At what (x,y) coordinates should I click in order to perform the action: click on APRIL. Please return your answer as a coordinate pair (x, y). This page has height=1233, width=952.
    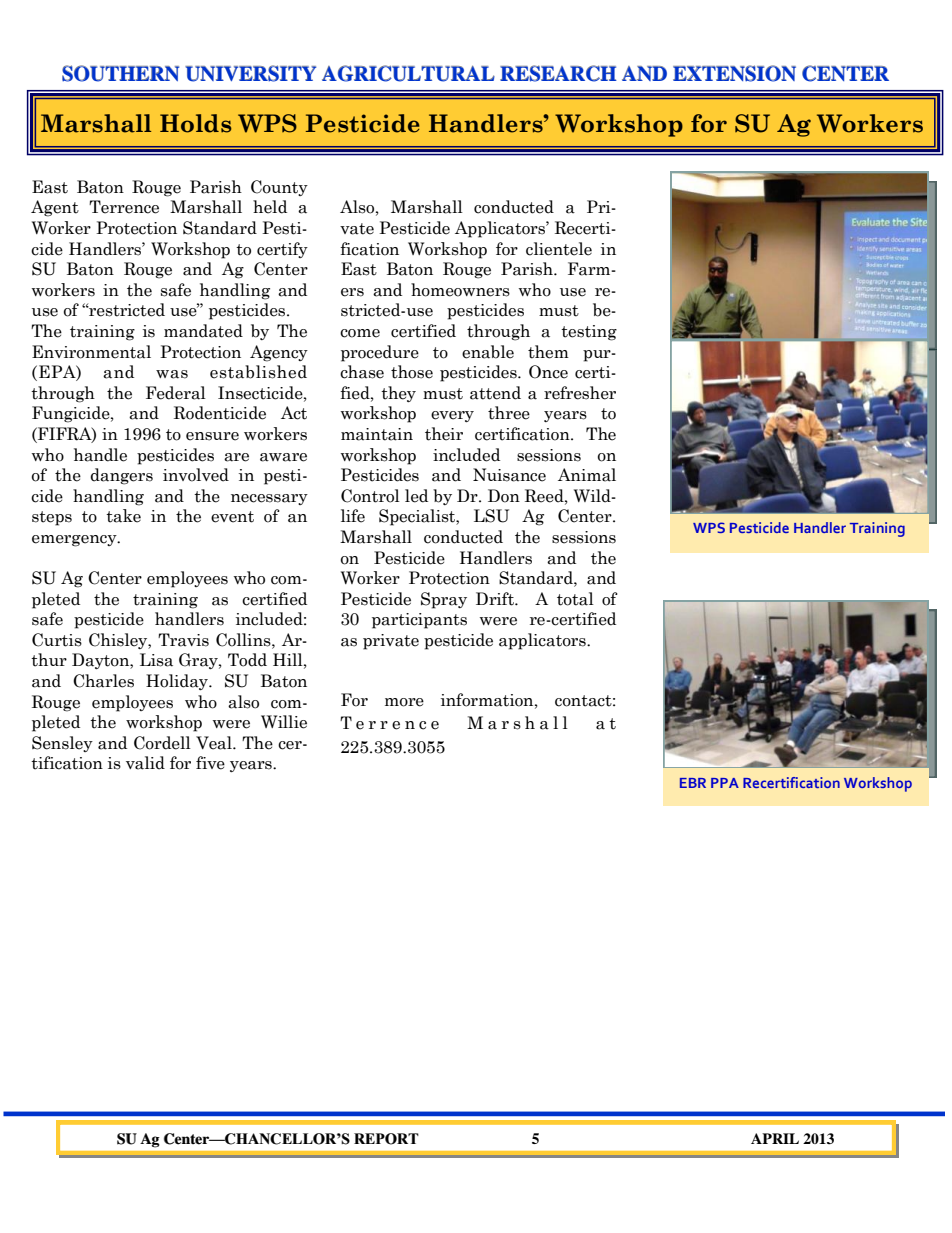
    Looking at the image, I should click on (775, 1138).
